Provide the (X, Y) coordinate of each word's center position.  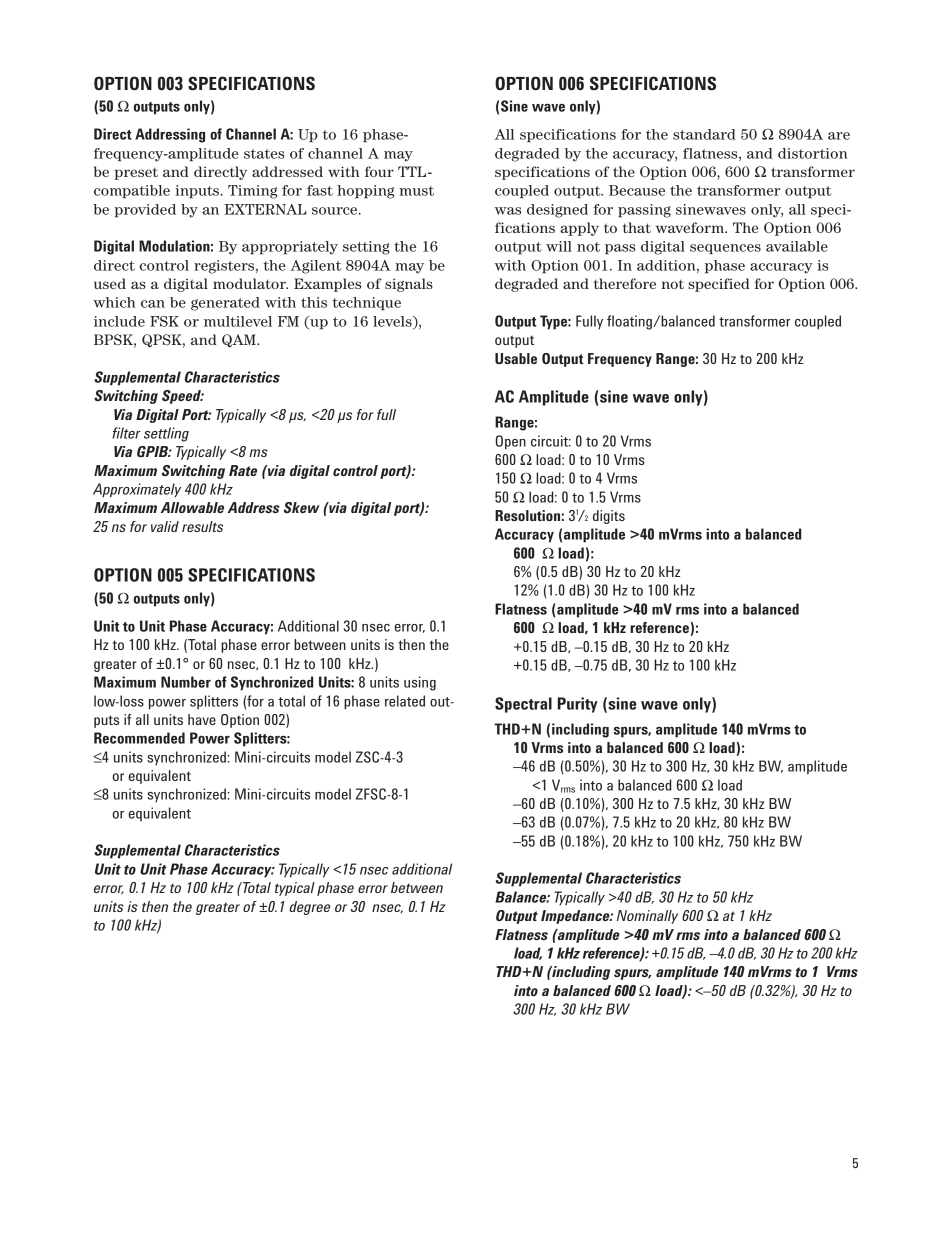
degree (309, 908)
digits (609, 517)
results (202, 526)
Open (511, 442)
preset (136, 174)
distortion (813, 153)
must (416, 191)
